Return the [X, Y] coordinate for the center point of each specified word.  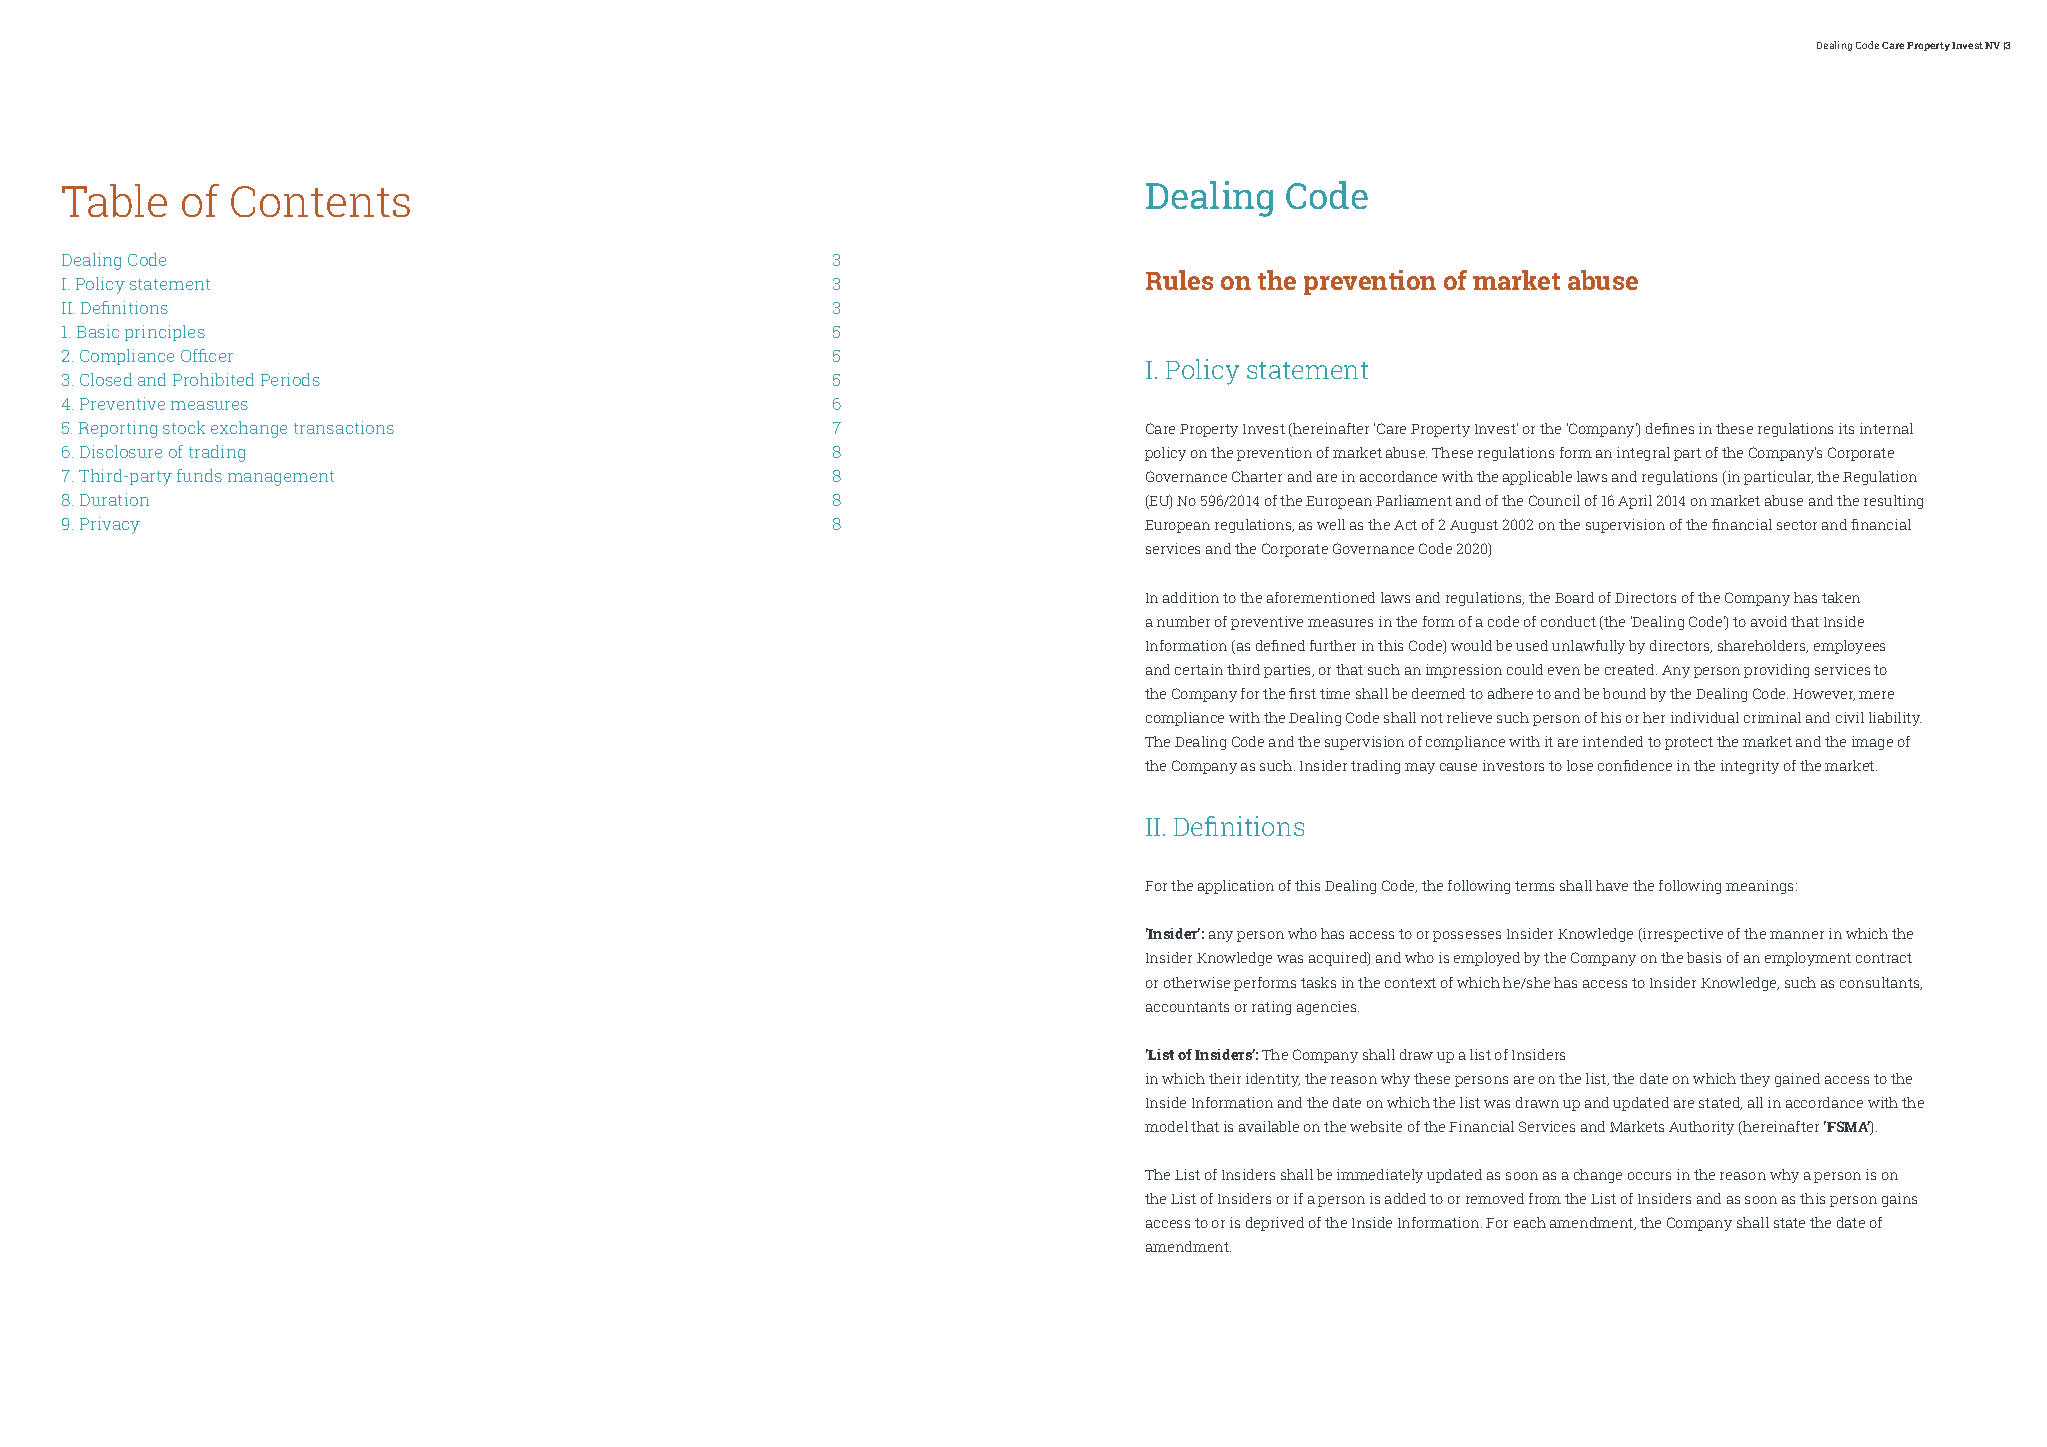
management [281, 478]
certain [1199, 669]
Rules [1179, 280]
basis [1704, 957]
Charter [1257, 476]
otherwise [1197, 982]
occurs [1649, 1176]
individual [1705, 717]
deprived [1275, 1224]
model [1166, 1126]
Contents [320, 201]
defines [1670, 428]
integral [1643, 454]
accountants [1187, 1007]
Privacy [110, 525]
